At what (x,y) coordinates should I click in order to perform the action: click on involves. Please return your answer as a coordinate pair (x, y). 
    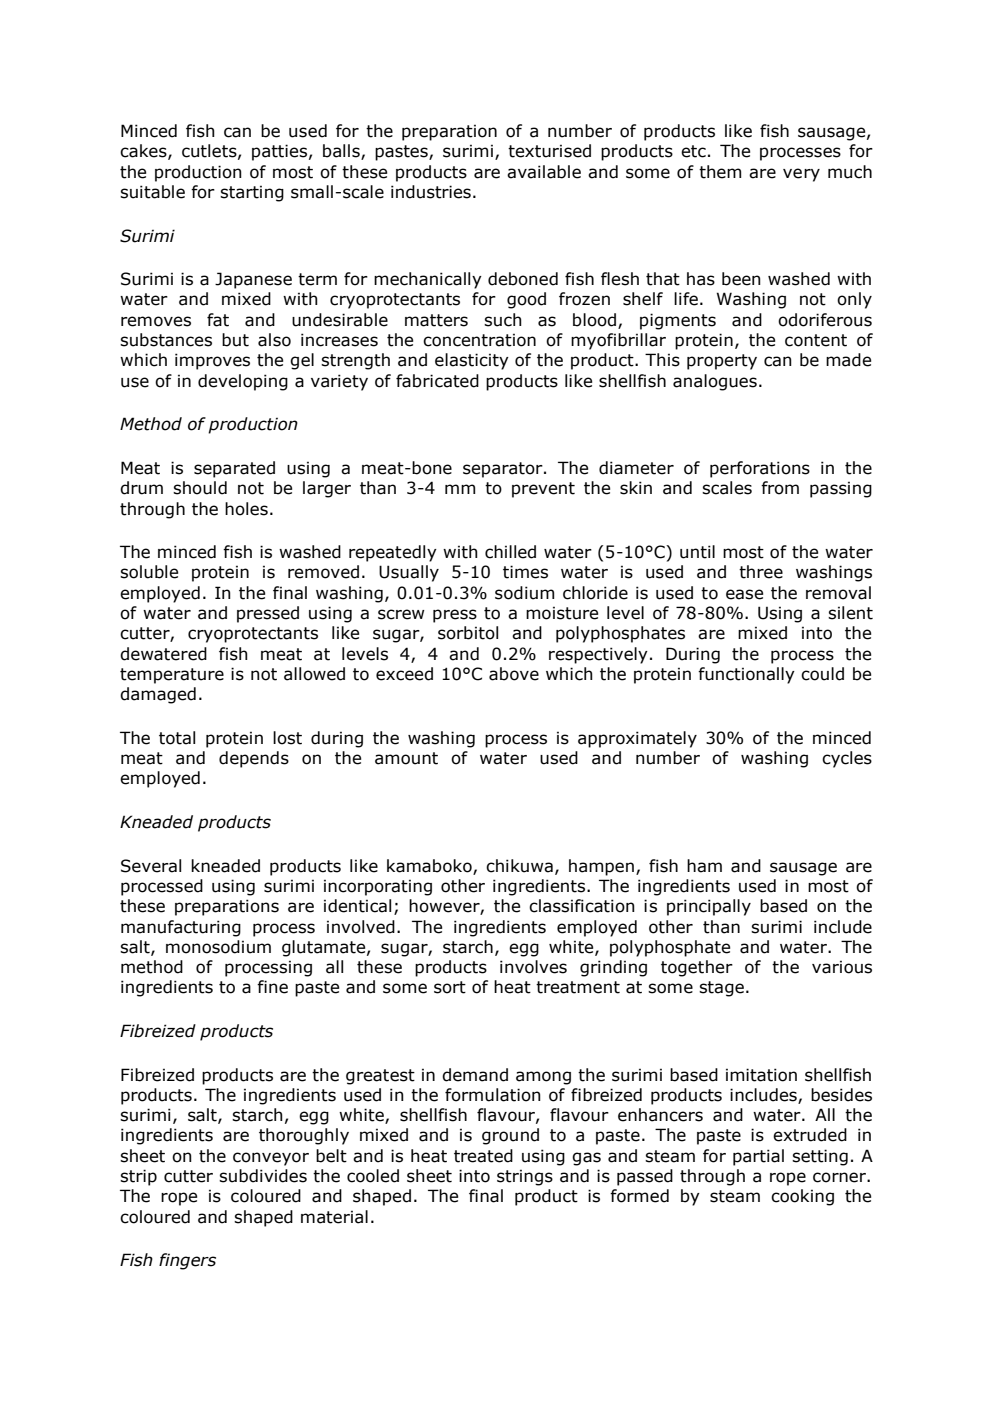
    Looking at the image, I should click on (533, 967).
